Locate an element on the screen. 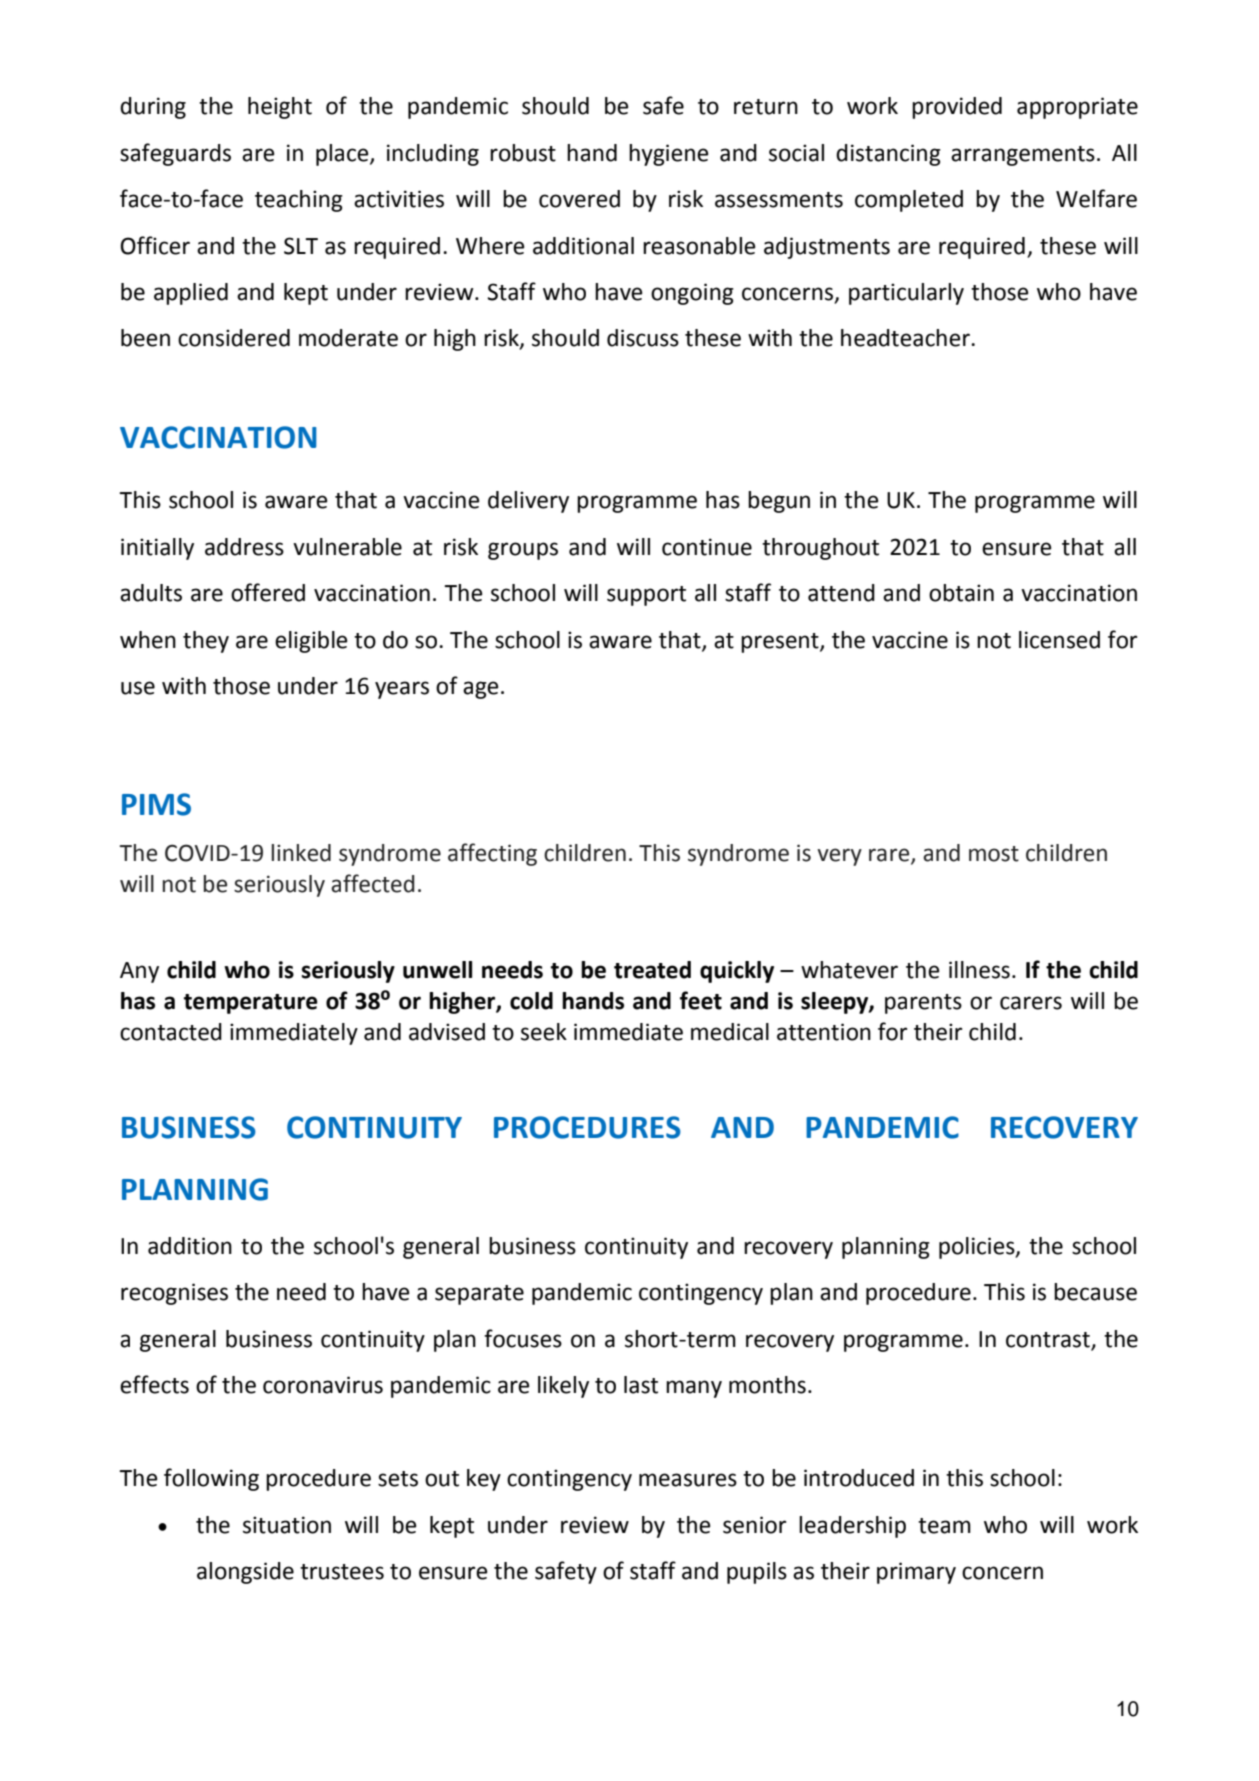  obtain is located at coordinates (961, 593).
